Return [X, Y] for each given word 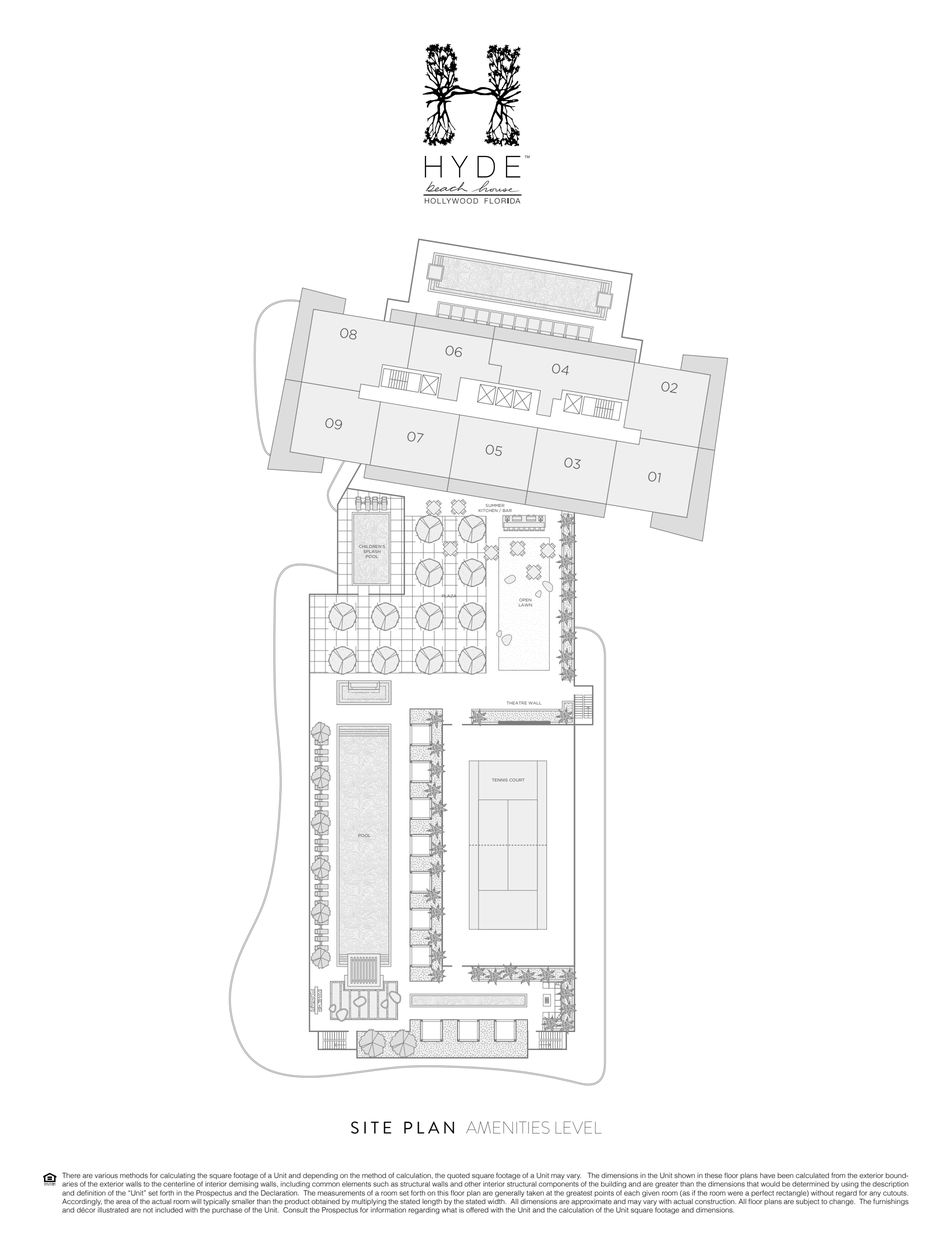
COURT [516, 780]
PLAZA [449, 596]
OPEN [525, 601]
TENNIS [500, 780]
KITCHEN [488, 510]
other [472, 1184]
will [196, 1201]
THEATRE [516, 703]
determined [810, 1184]
